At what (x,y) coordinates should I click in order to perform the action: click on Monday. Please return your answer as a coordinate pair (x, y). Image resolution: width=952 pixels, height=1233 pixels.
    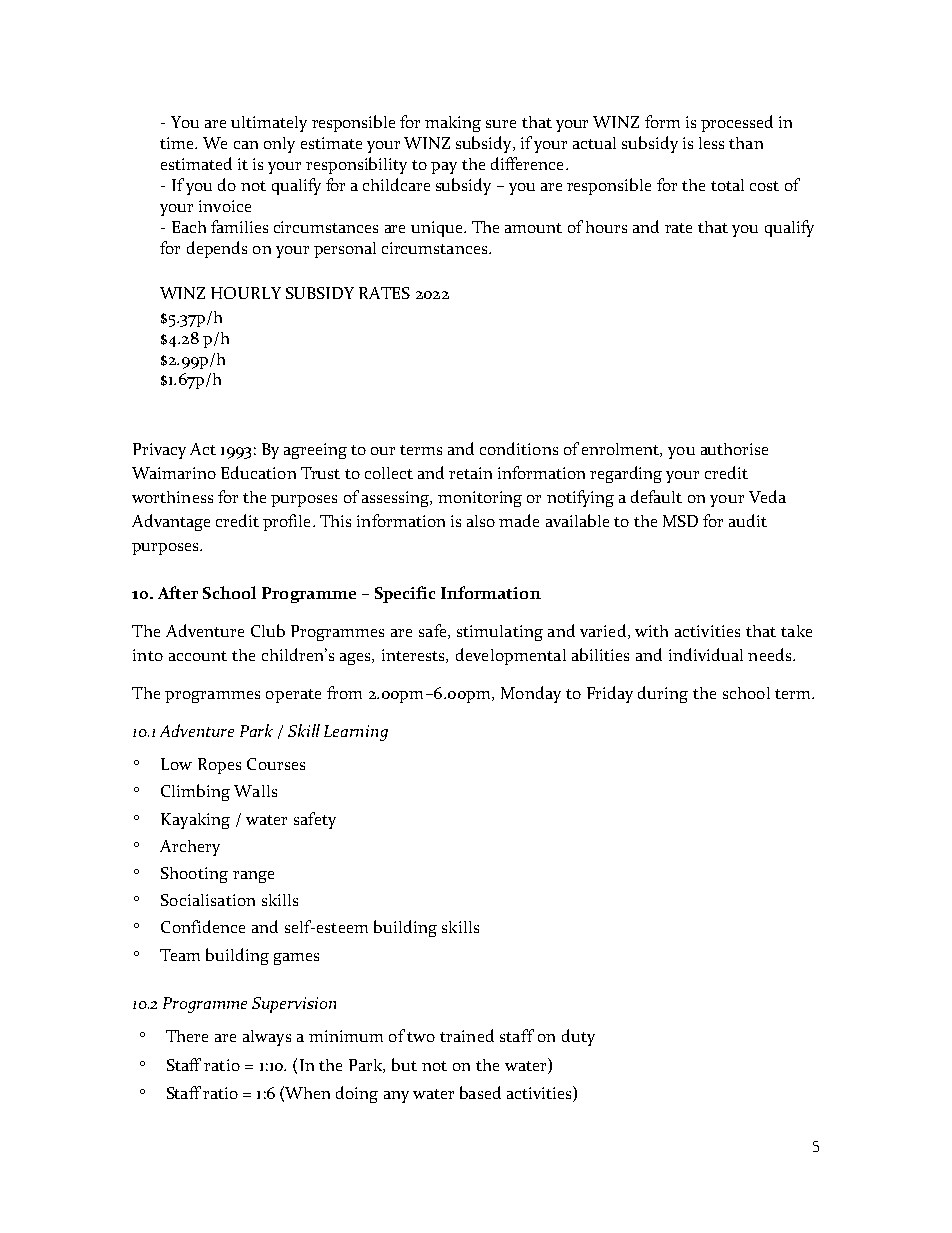
    Looking at the image, I should click on (531, 694).
